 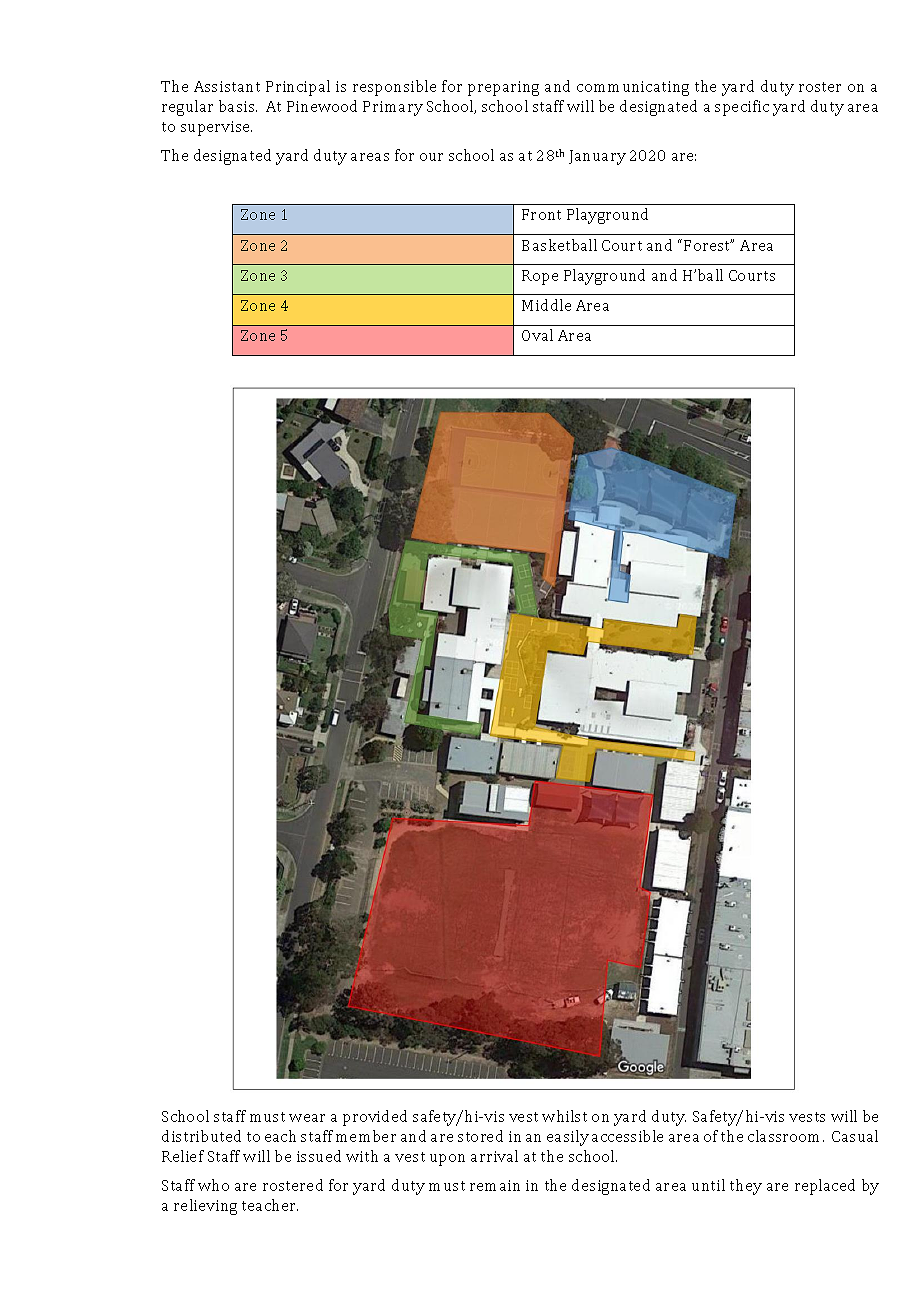 What do you see at coordinates (213, 1185) in the image?
I see `who` at bounding box center [213, 1185].
